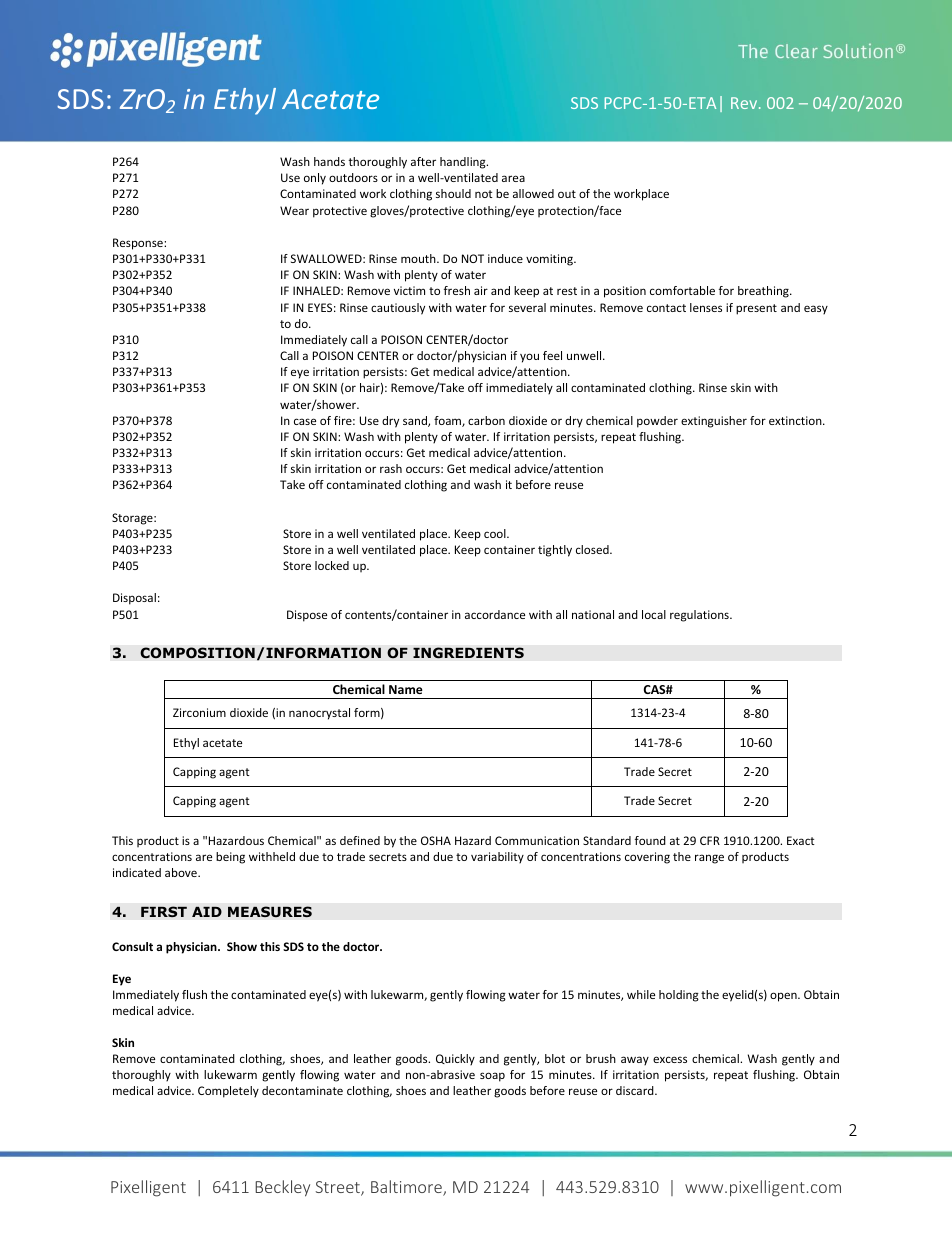  Describe the element at coordinates (710, 840) in the screenshot. I see `CFR` at that location.
